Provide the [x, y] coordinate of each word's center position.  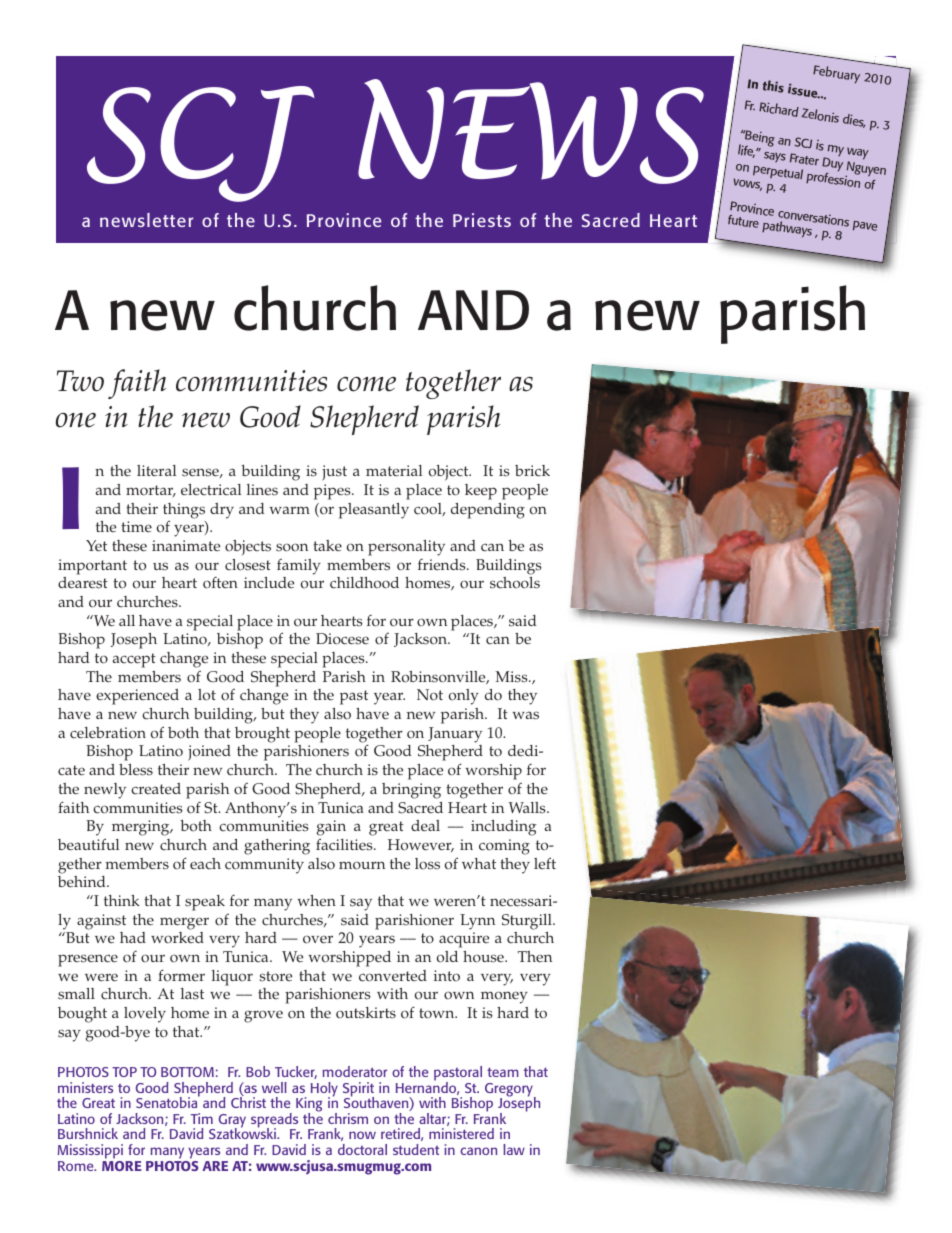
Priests [482, 220]
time [136, 527]
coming [504, 847]
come [366, 384]
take [327, 546]
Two [80, 381]
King [309, 1106]
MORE [122, 1164]
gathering [277, 847]
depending [488, 511]
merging [142, 828]
